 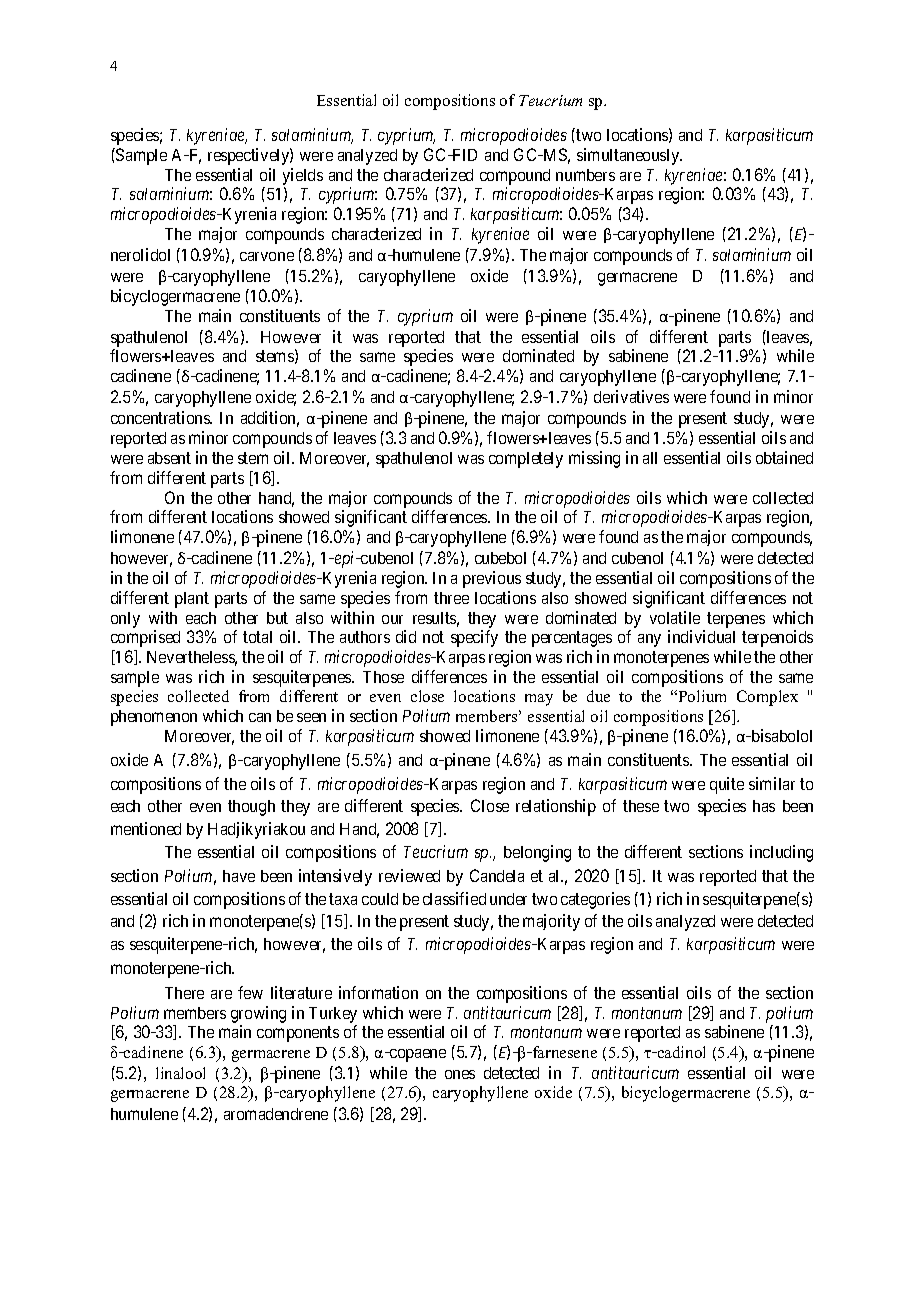 I want to click on ones, so click(x=460, y=1074).
